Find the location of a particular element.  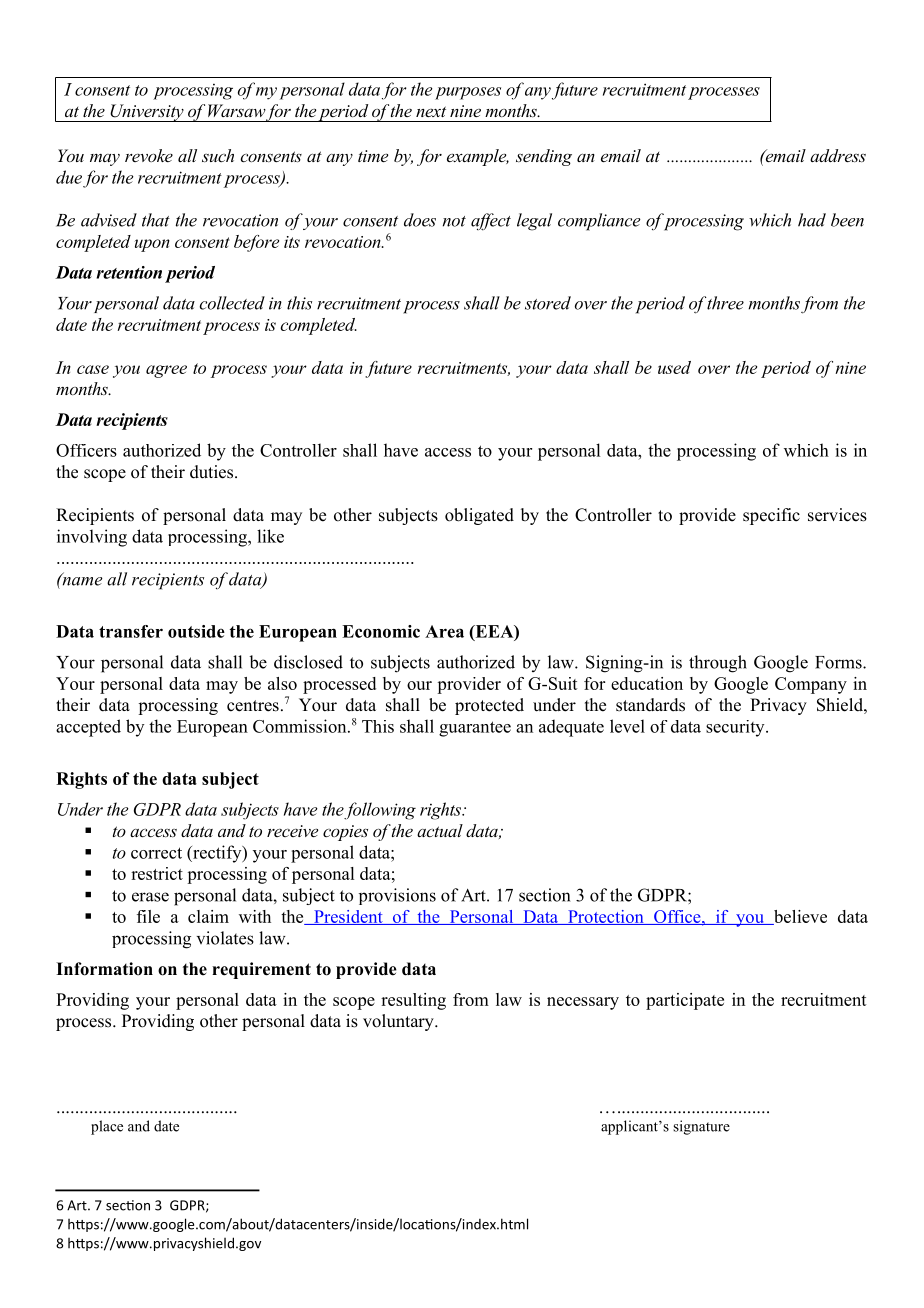

next is located at coordinates (431, 111).
